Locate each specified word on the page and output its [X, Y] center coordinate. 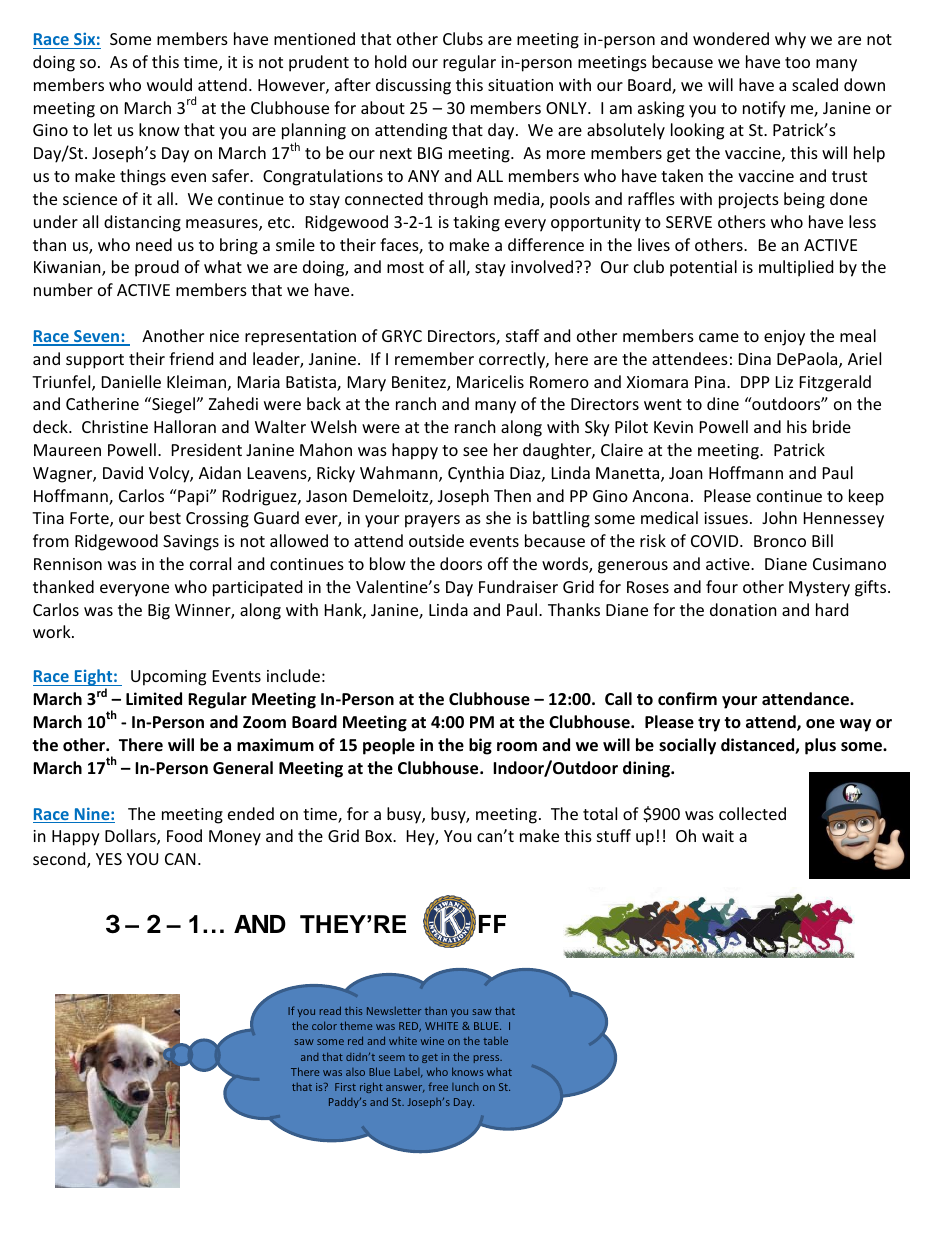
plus [820, 746]
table [495, 1040]
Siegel [173, 405]
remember [434, 358]
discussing [413, 86]
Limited [154, 698]
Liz [784, 382]
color [324, 1025]
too [797, 62]
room [517, 747]
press [488, 1059]
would [169, 84]
